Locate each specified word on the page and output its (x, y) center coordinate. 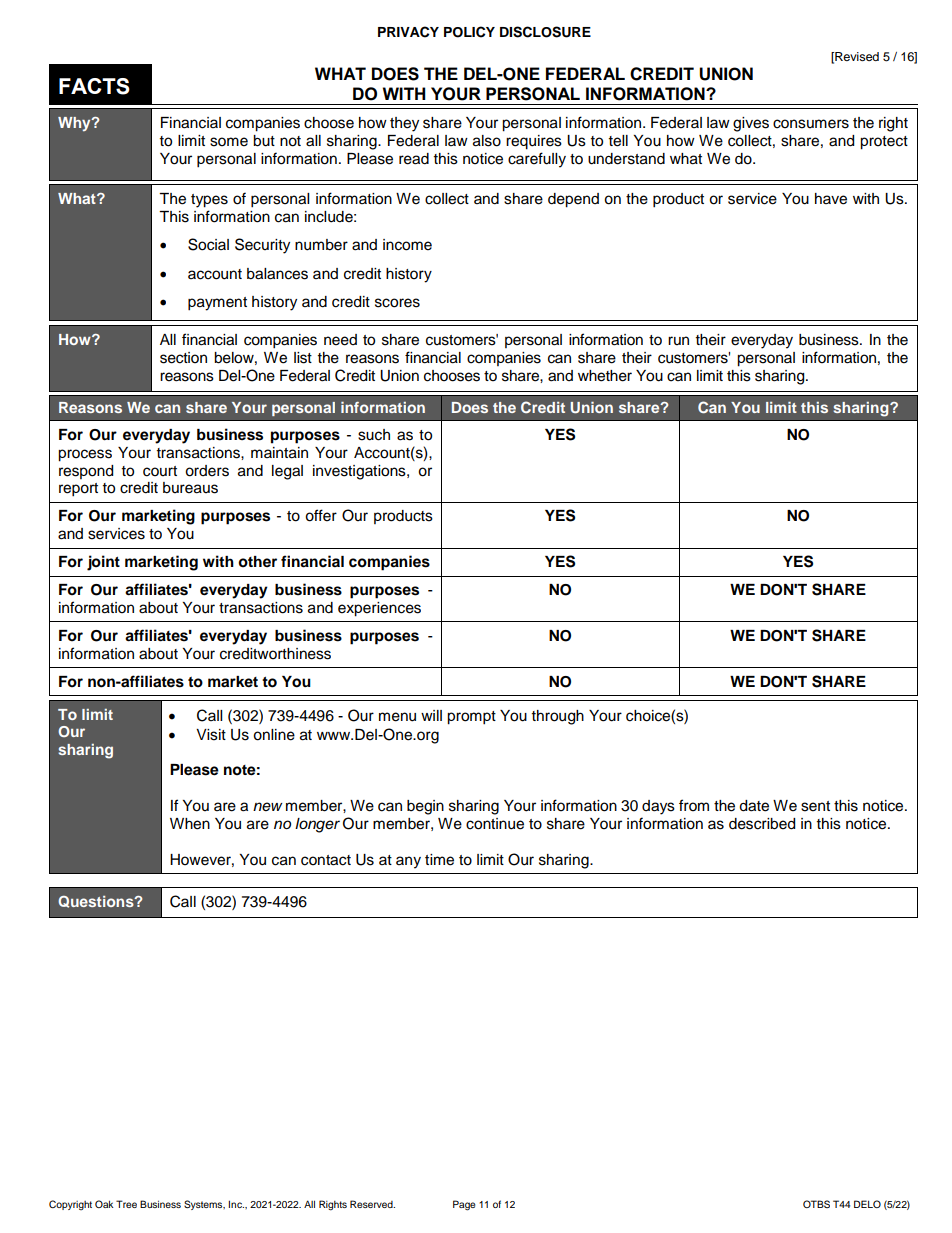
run (678, 340)
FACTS (94, 86)
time (439, 860)
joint (103, 563)
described (762, 824)
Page (464, 1205)
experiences (379, 609)
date (754, 806)
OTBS (816, 1204)
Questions (97, 902)
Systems (204, 1205)
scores (397, 303)
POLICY (469, 32)
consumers (811, 124)
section (183, 358)
